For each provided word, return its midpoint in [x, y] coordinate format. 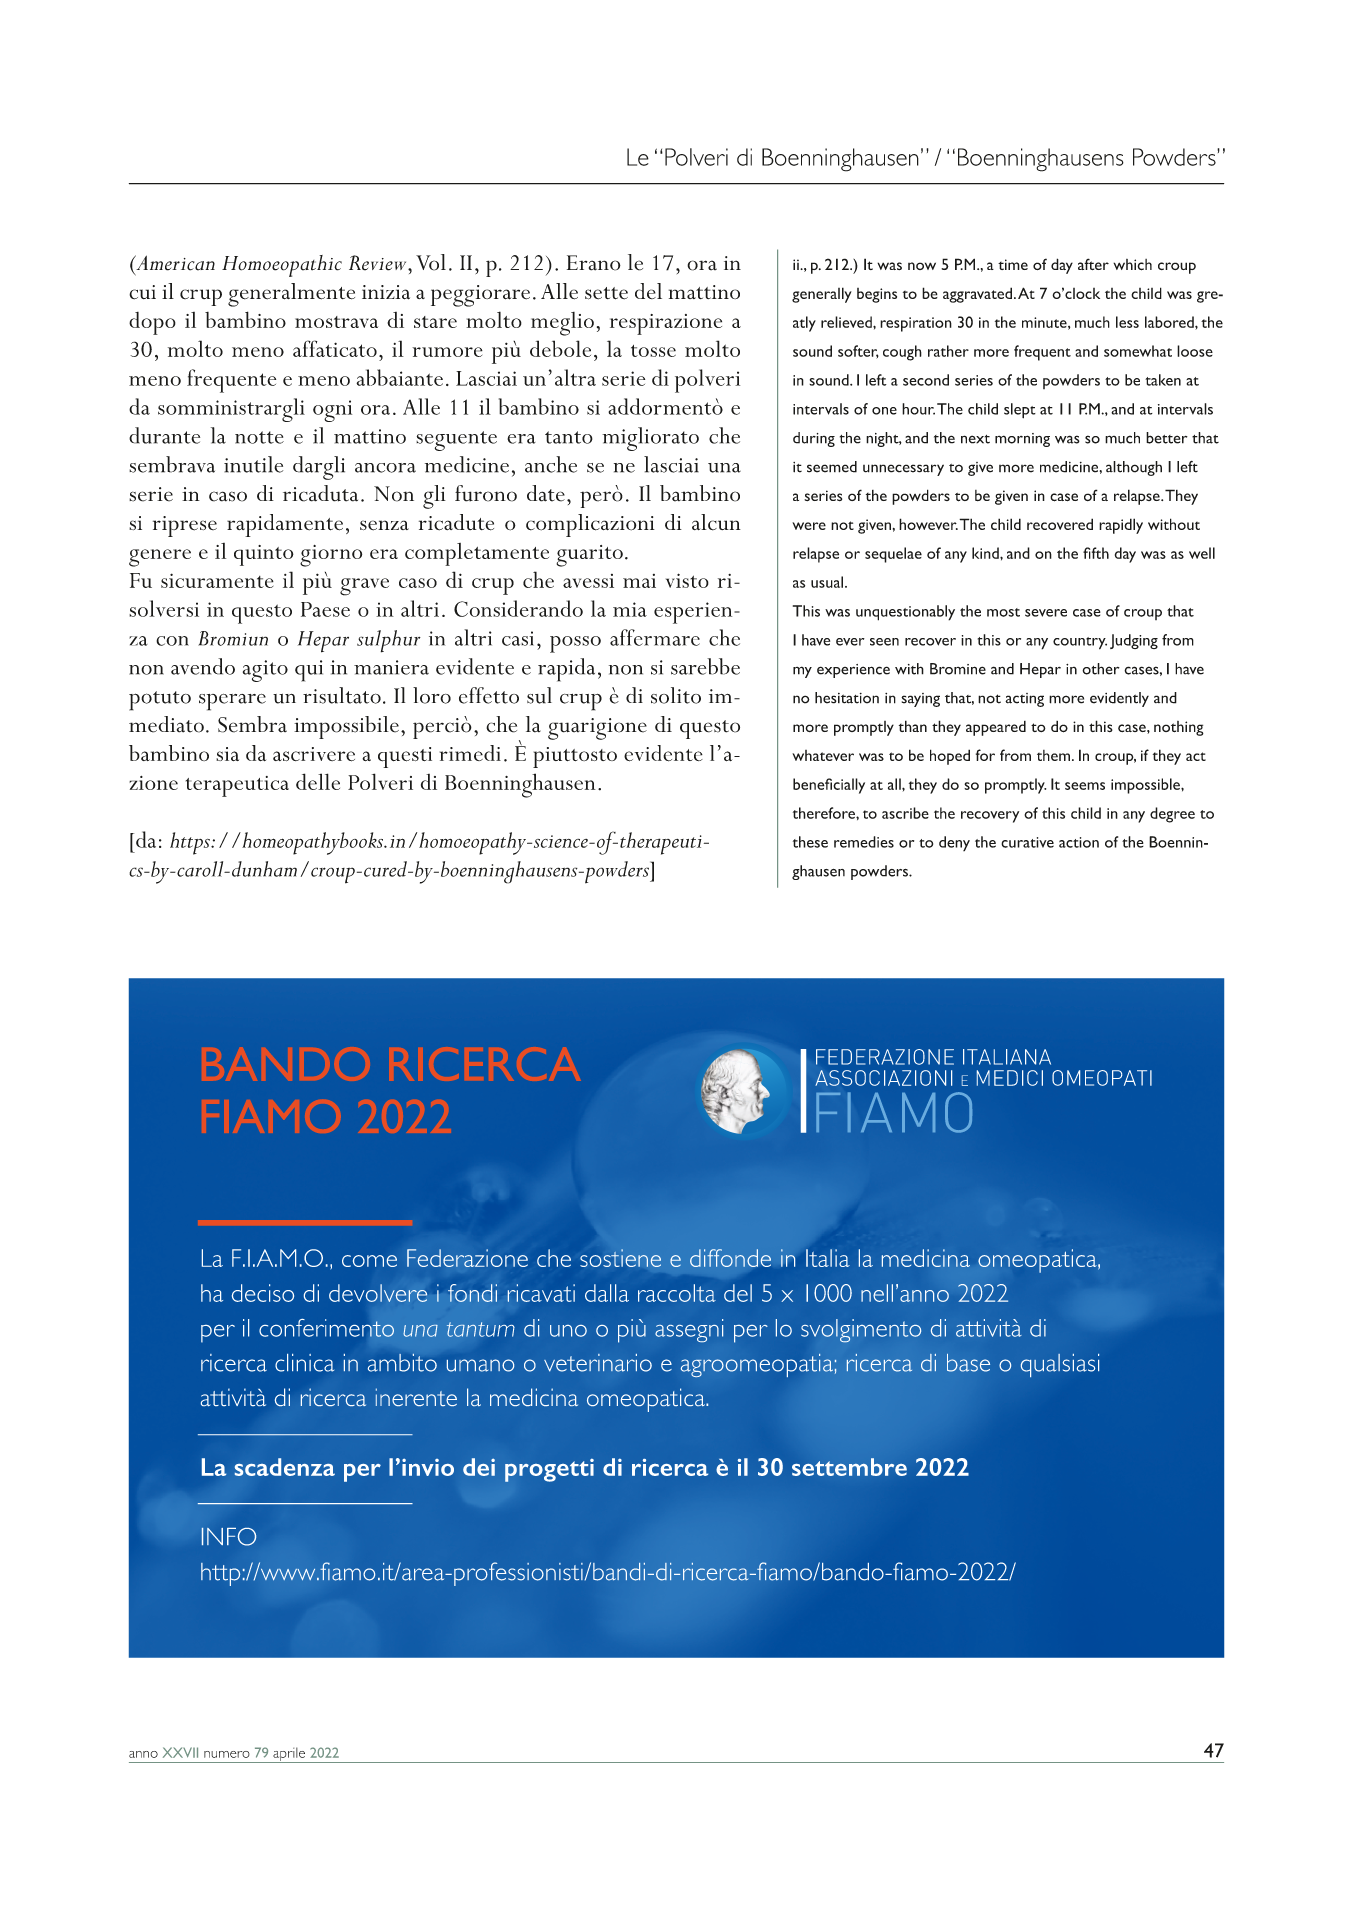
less [1127, 322]
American [174, 263]
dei [479, 1467]
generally [822, 295]
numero [227, 1754]
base [968, 1363]
